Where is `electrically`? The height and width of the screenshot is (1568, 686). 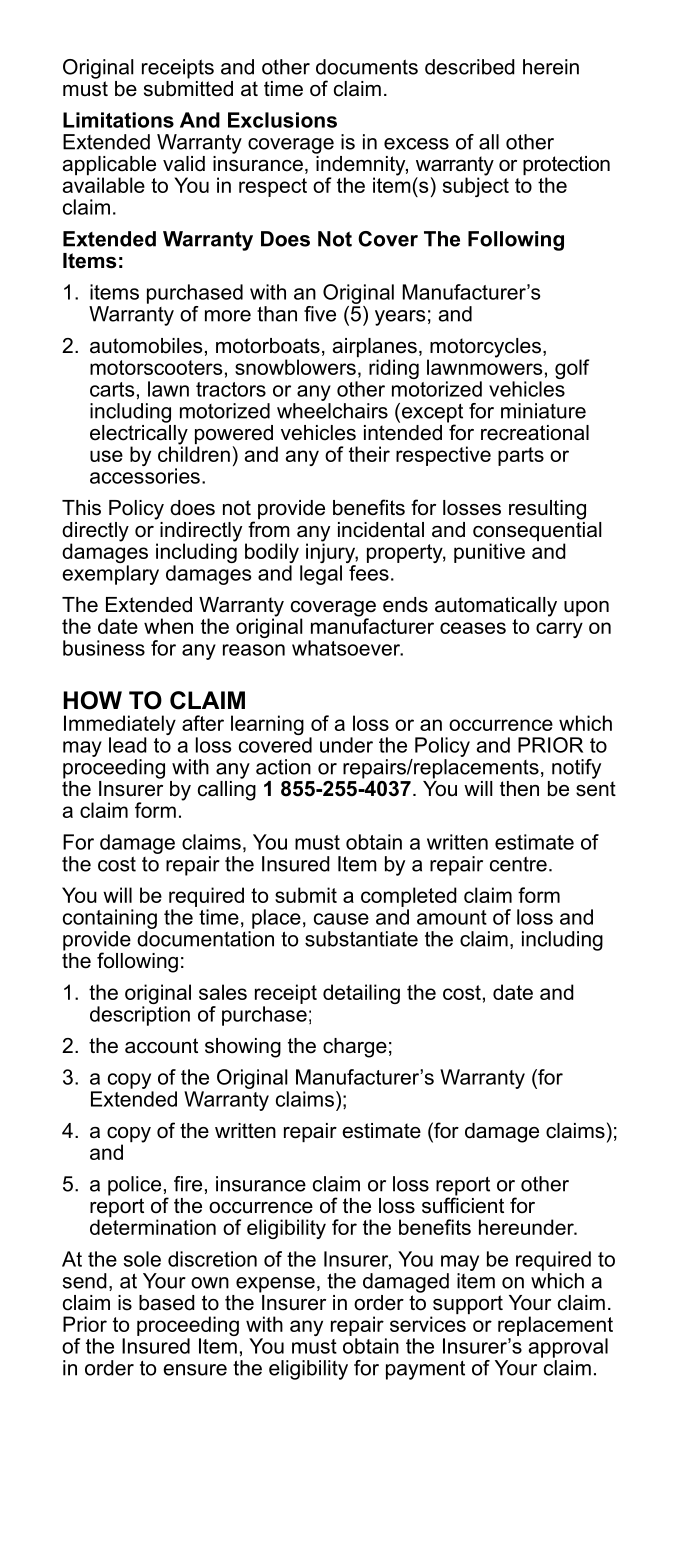 electrically is located at coordinates (139, 434).
